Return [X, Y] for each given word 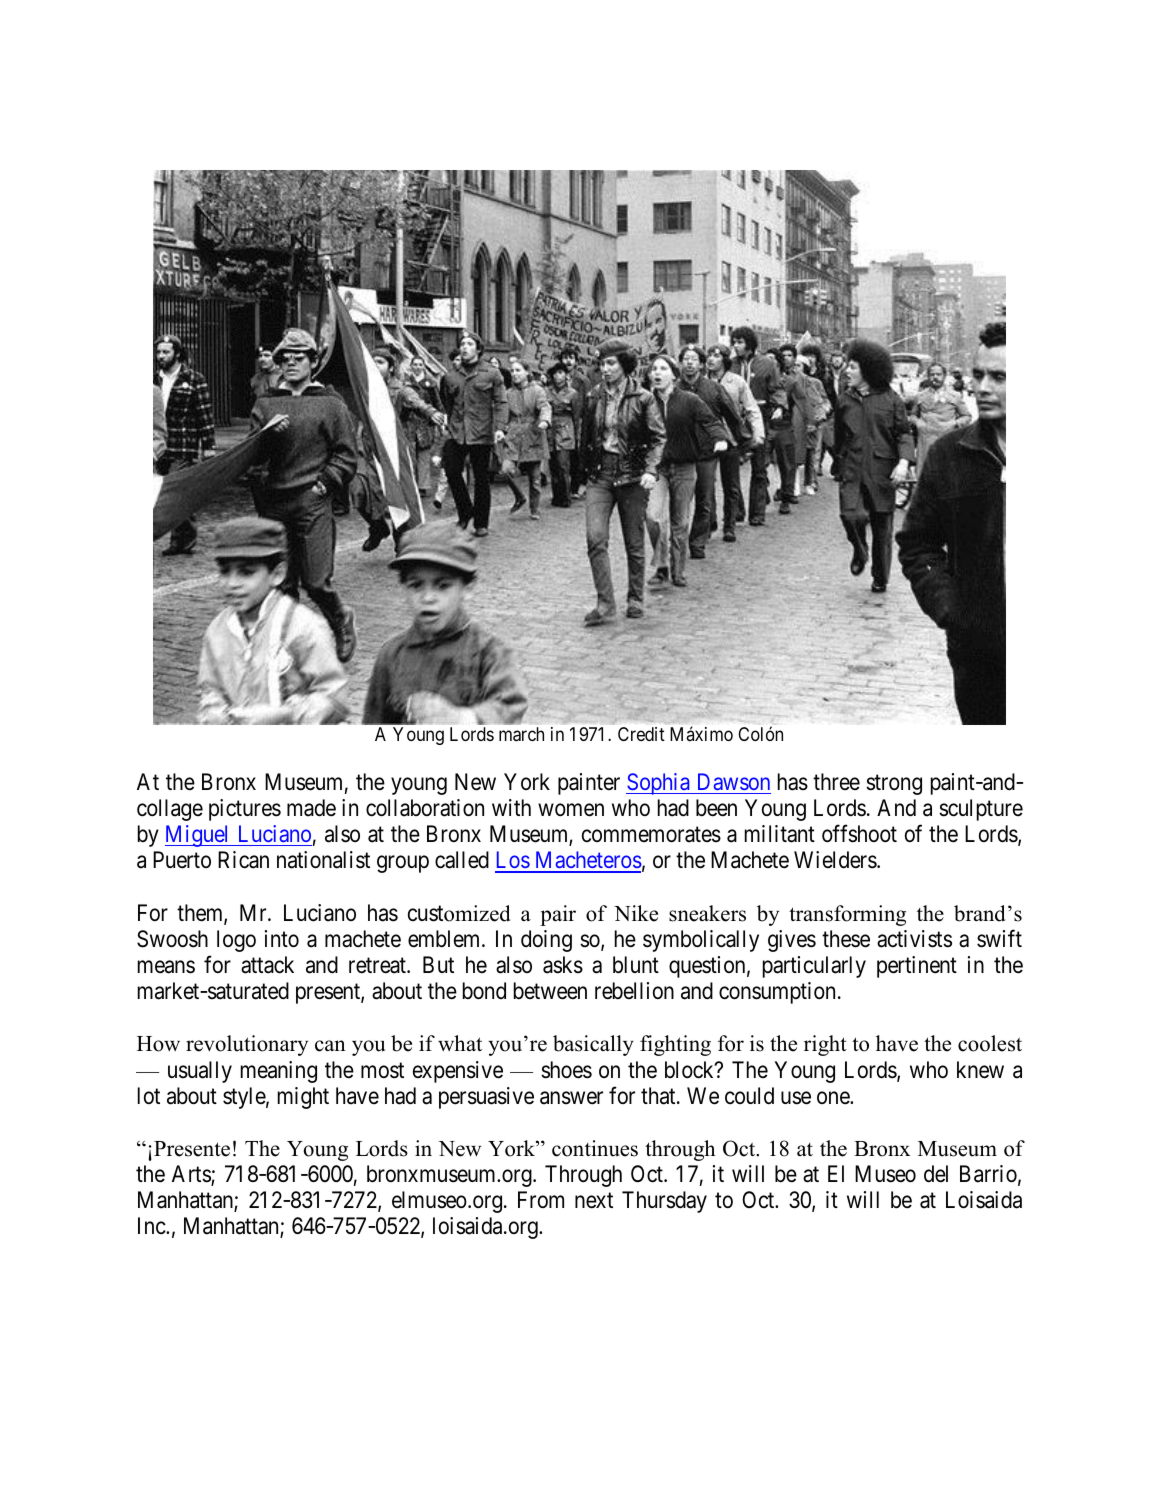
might [303, 1098]
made [311, 808]
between [550, 991]
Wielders [836, 860]
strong [894, 785]
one [834, 1098]
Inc [152, 1226]
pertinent [917, 967]
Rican [243, 860]
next [594, 1201]
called [462, 860]
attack [267, 965]
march [521, 734]
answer [571, 1098]
